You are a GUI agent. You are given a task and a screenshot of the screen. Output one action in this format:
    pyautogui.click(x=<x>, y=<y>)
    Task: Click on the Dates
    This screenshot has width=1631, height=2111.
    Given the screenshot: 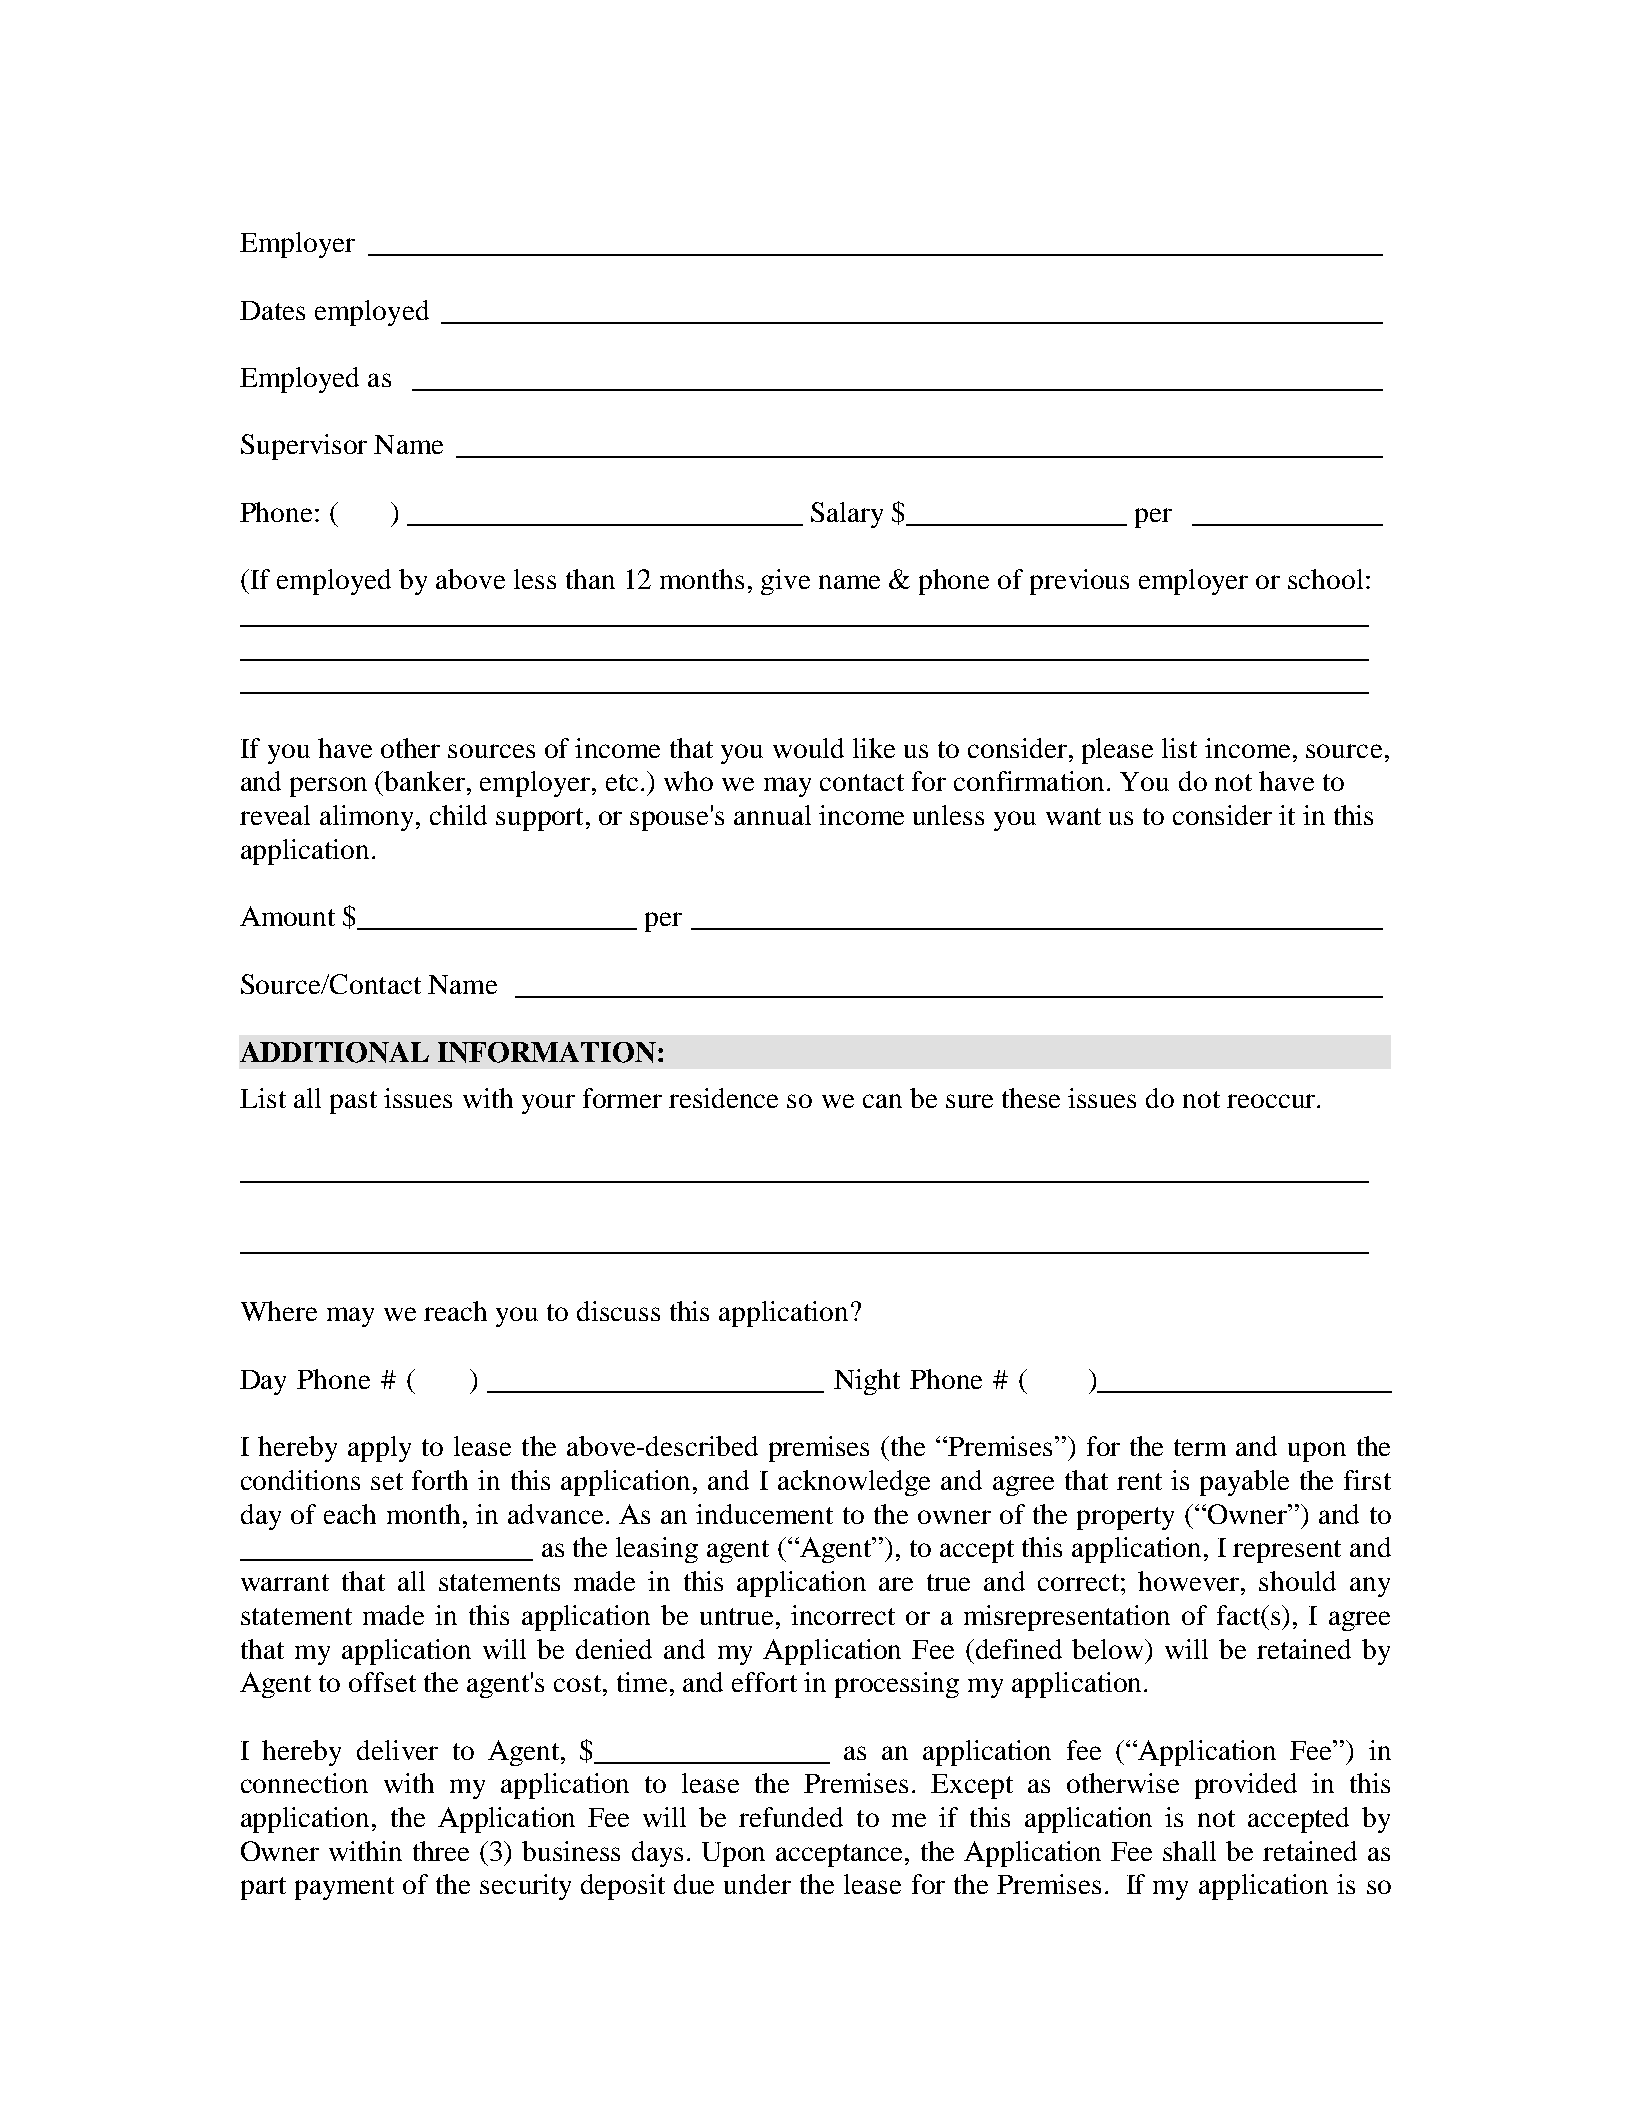 What is the action you would take?
    pyautogui.click(x=272, y=310)
